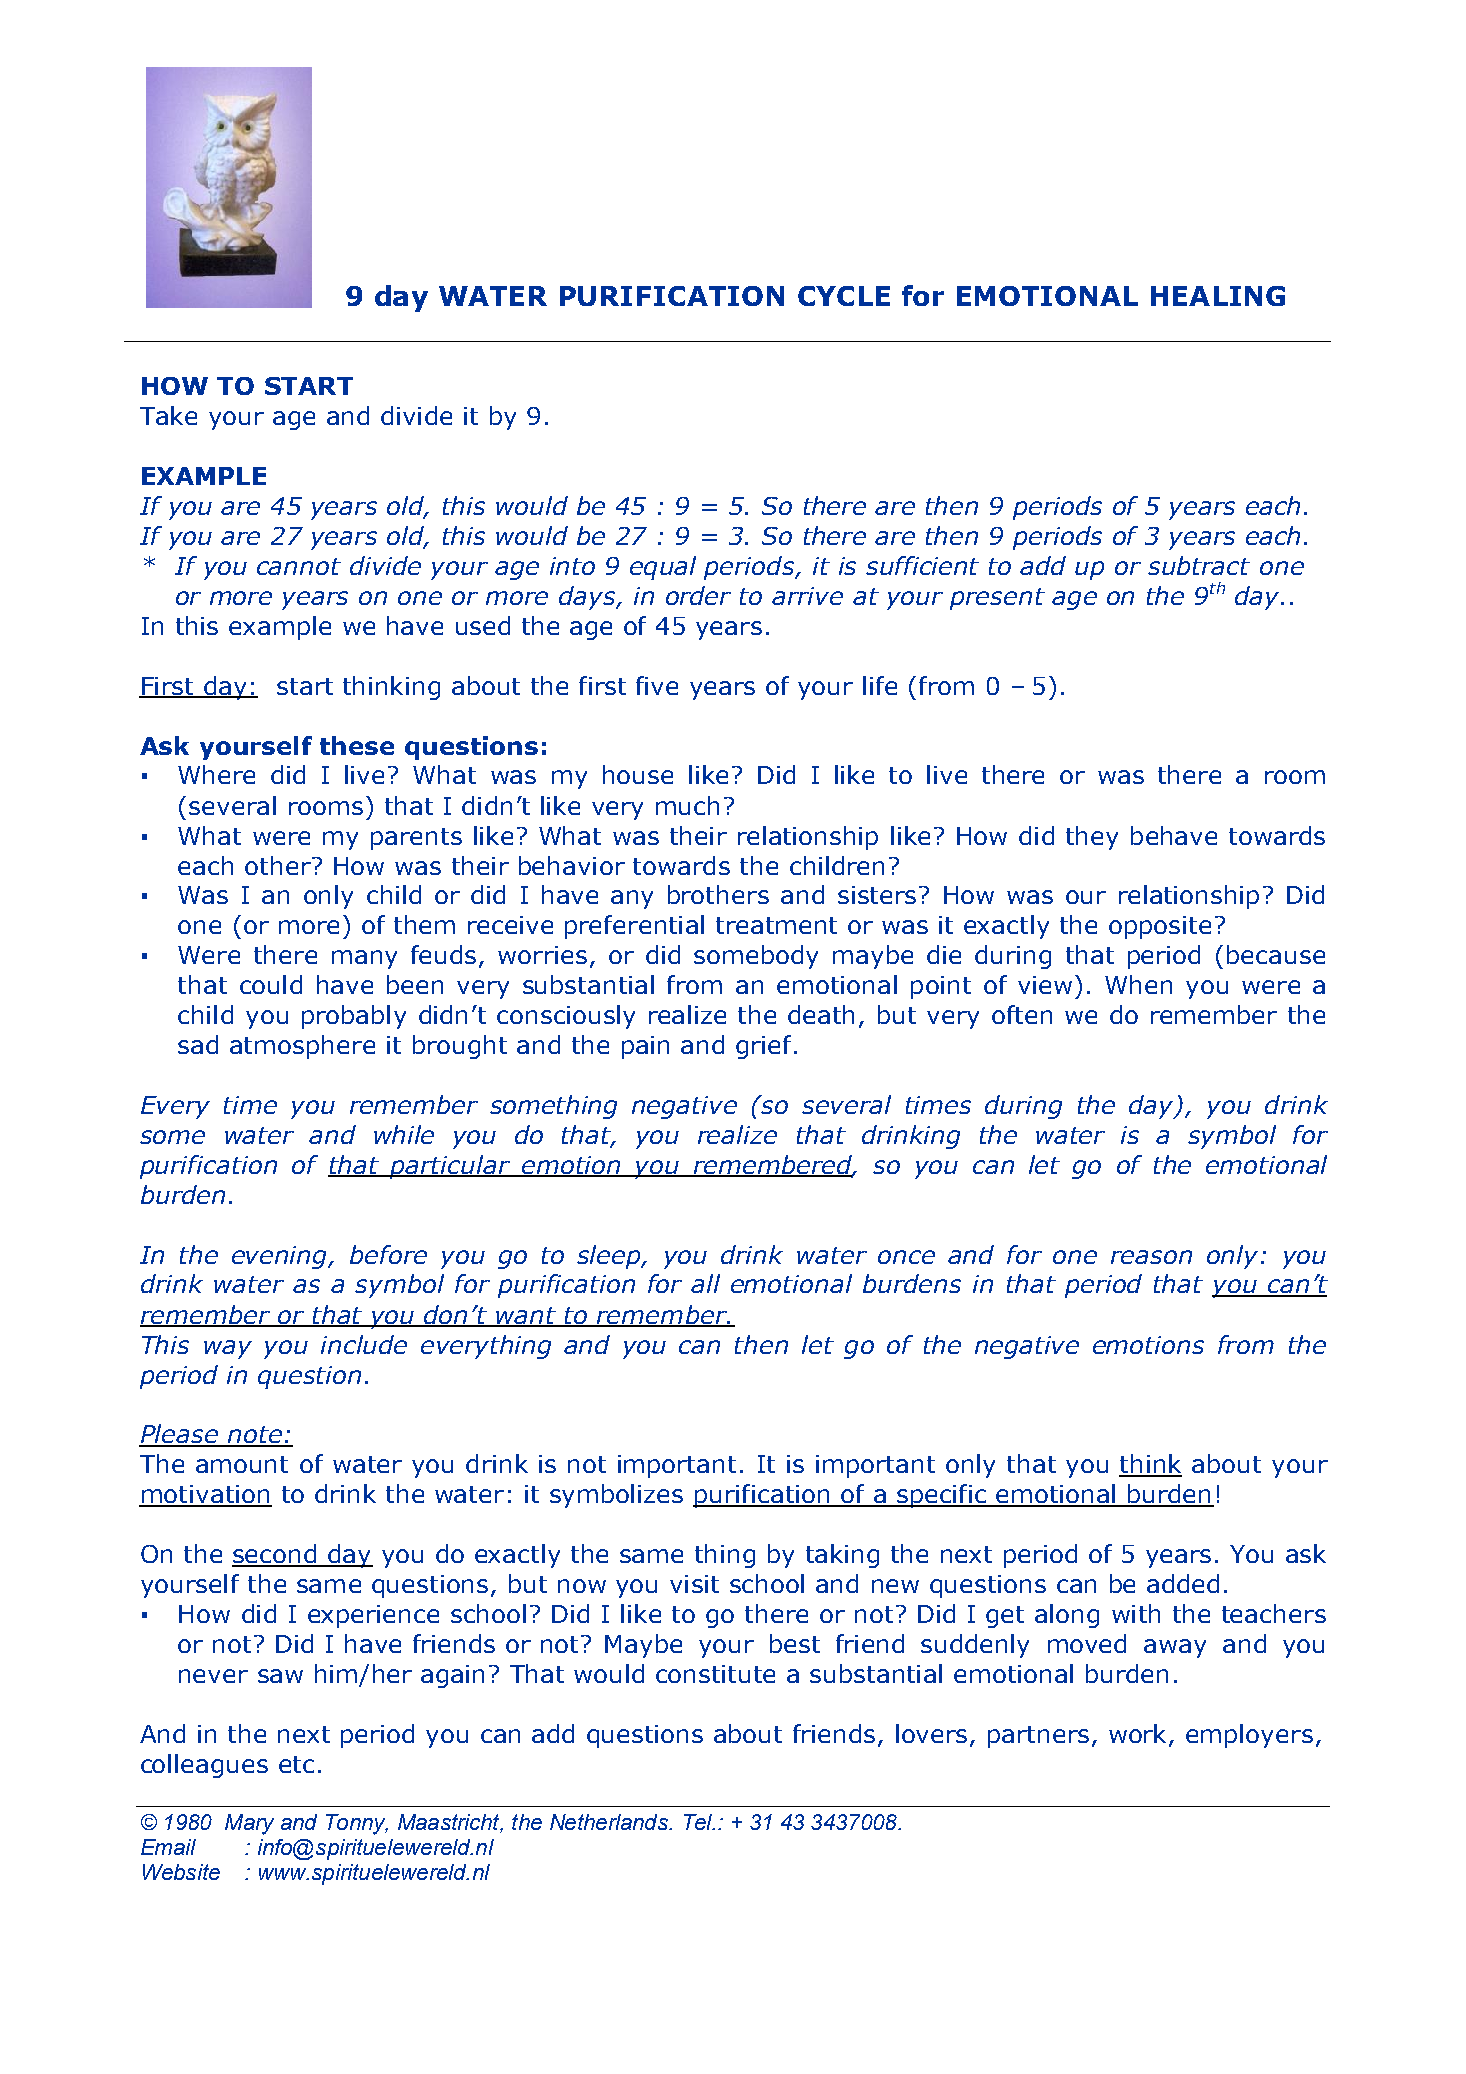 This document has height=2074, width=1466. I want to click on work, so click(1137, 1733).
